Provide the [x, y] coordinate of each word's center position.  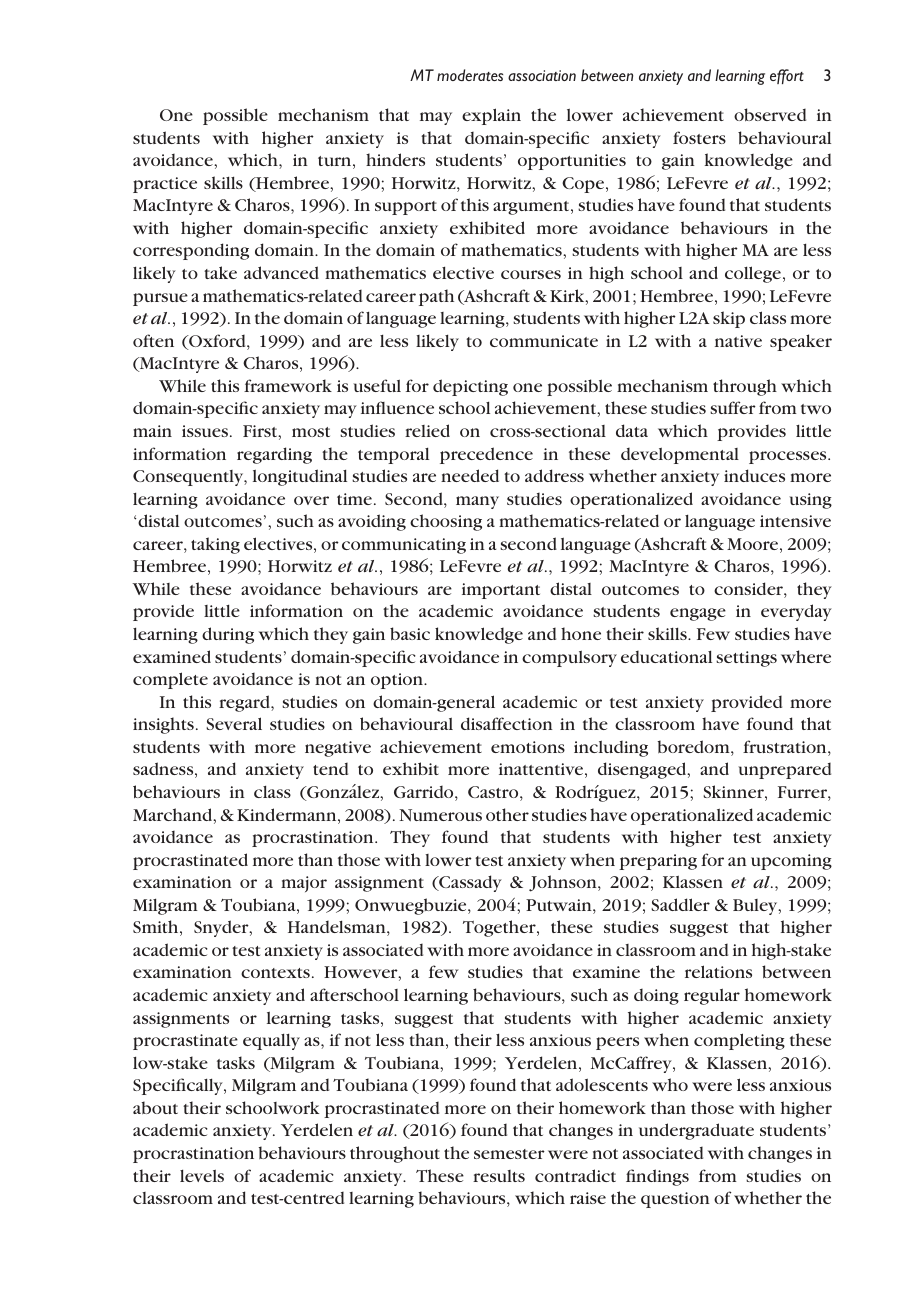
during [228, 635]
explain [491, 116]
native [738, 341]
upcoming [791, 862]
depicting [470, 387]
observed [770, 114]
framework [288, 385]
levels [202, 1175]
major [304, 884]
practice [165, 185]
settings [746, 659]
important [501, 591]
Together [500, 928]
